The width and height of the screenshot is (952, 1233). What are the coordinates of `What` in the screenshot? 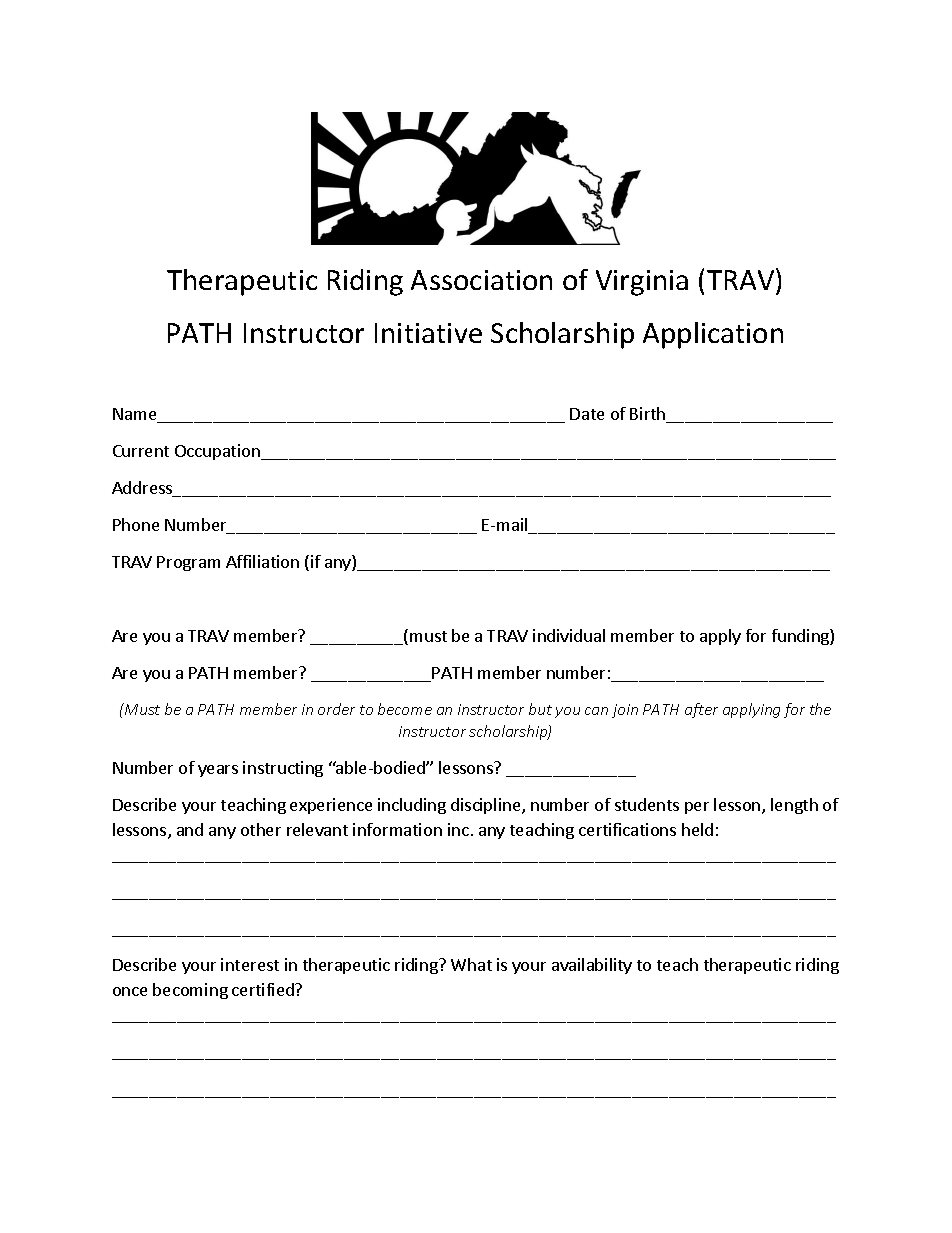 It's located at (471, 964).
